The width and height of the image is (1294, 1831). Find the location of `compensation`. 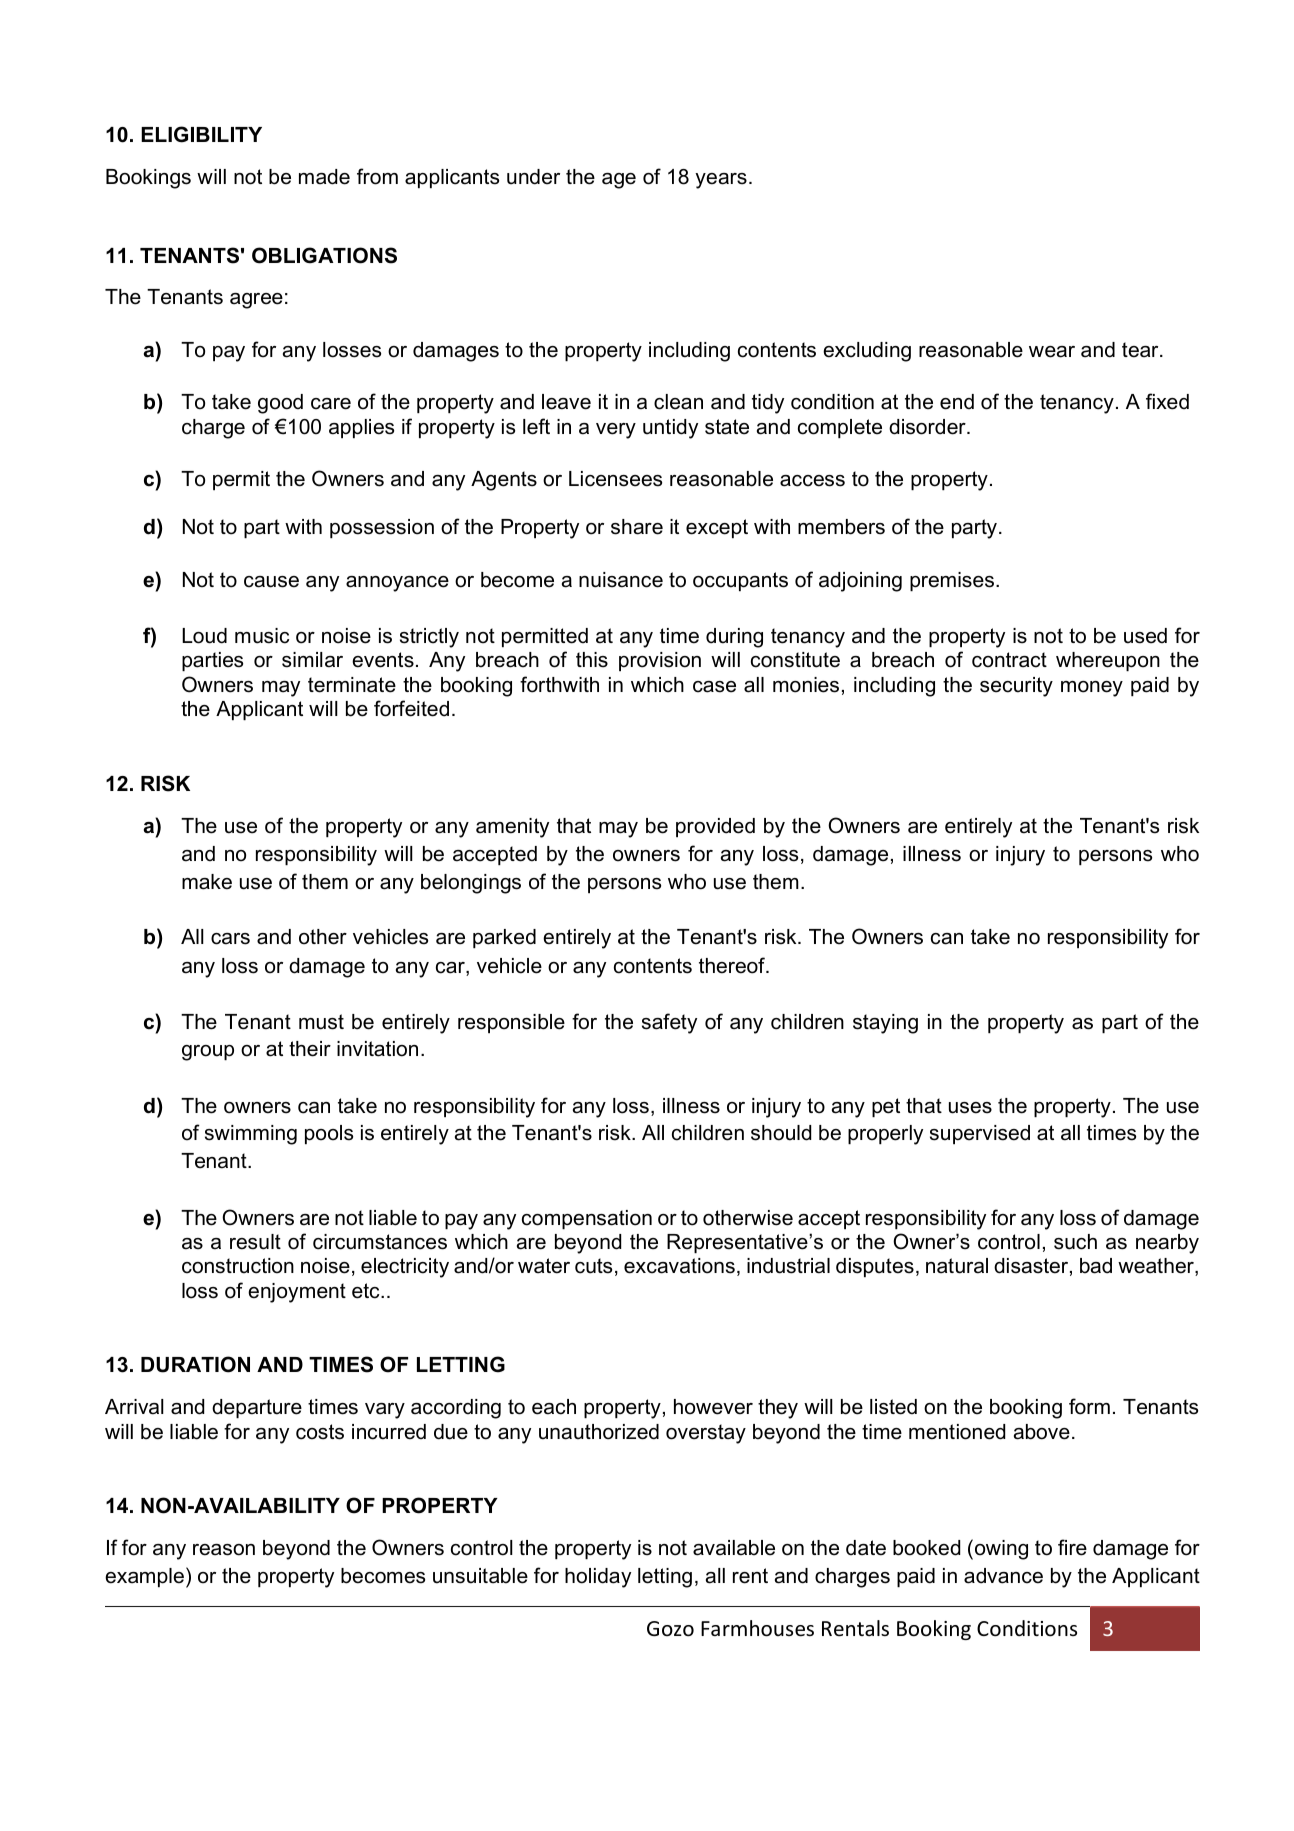

compensation is located at coordinates (587, 1219).
